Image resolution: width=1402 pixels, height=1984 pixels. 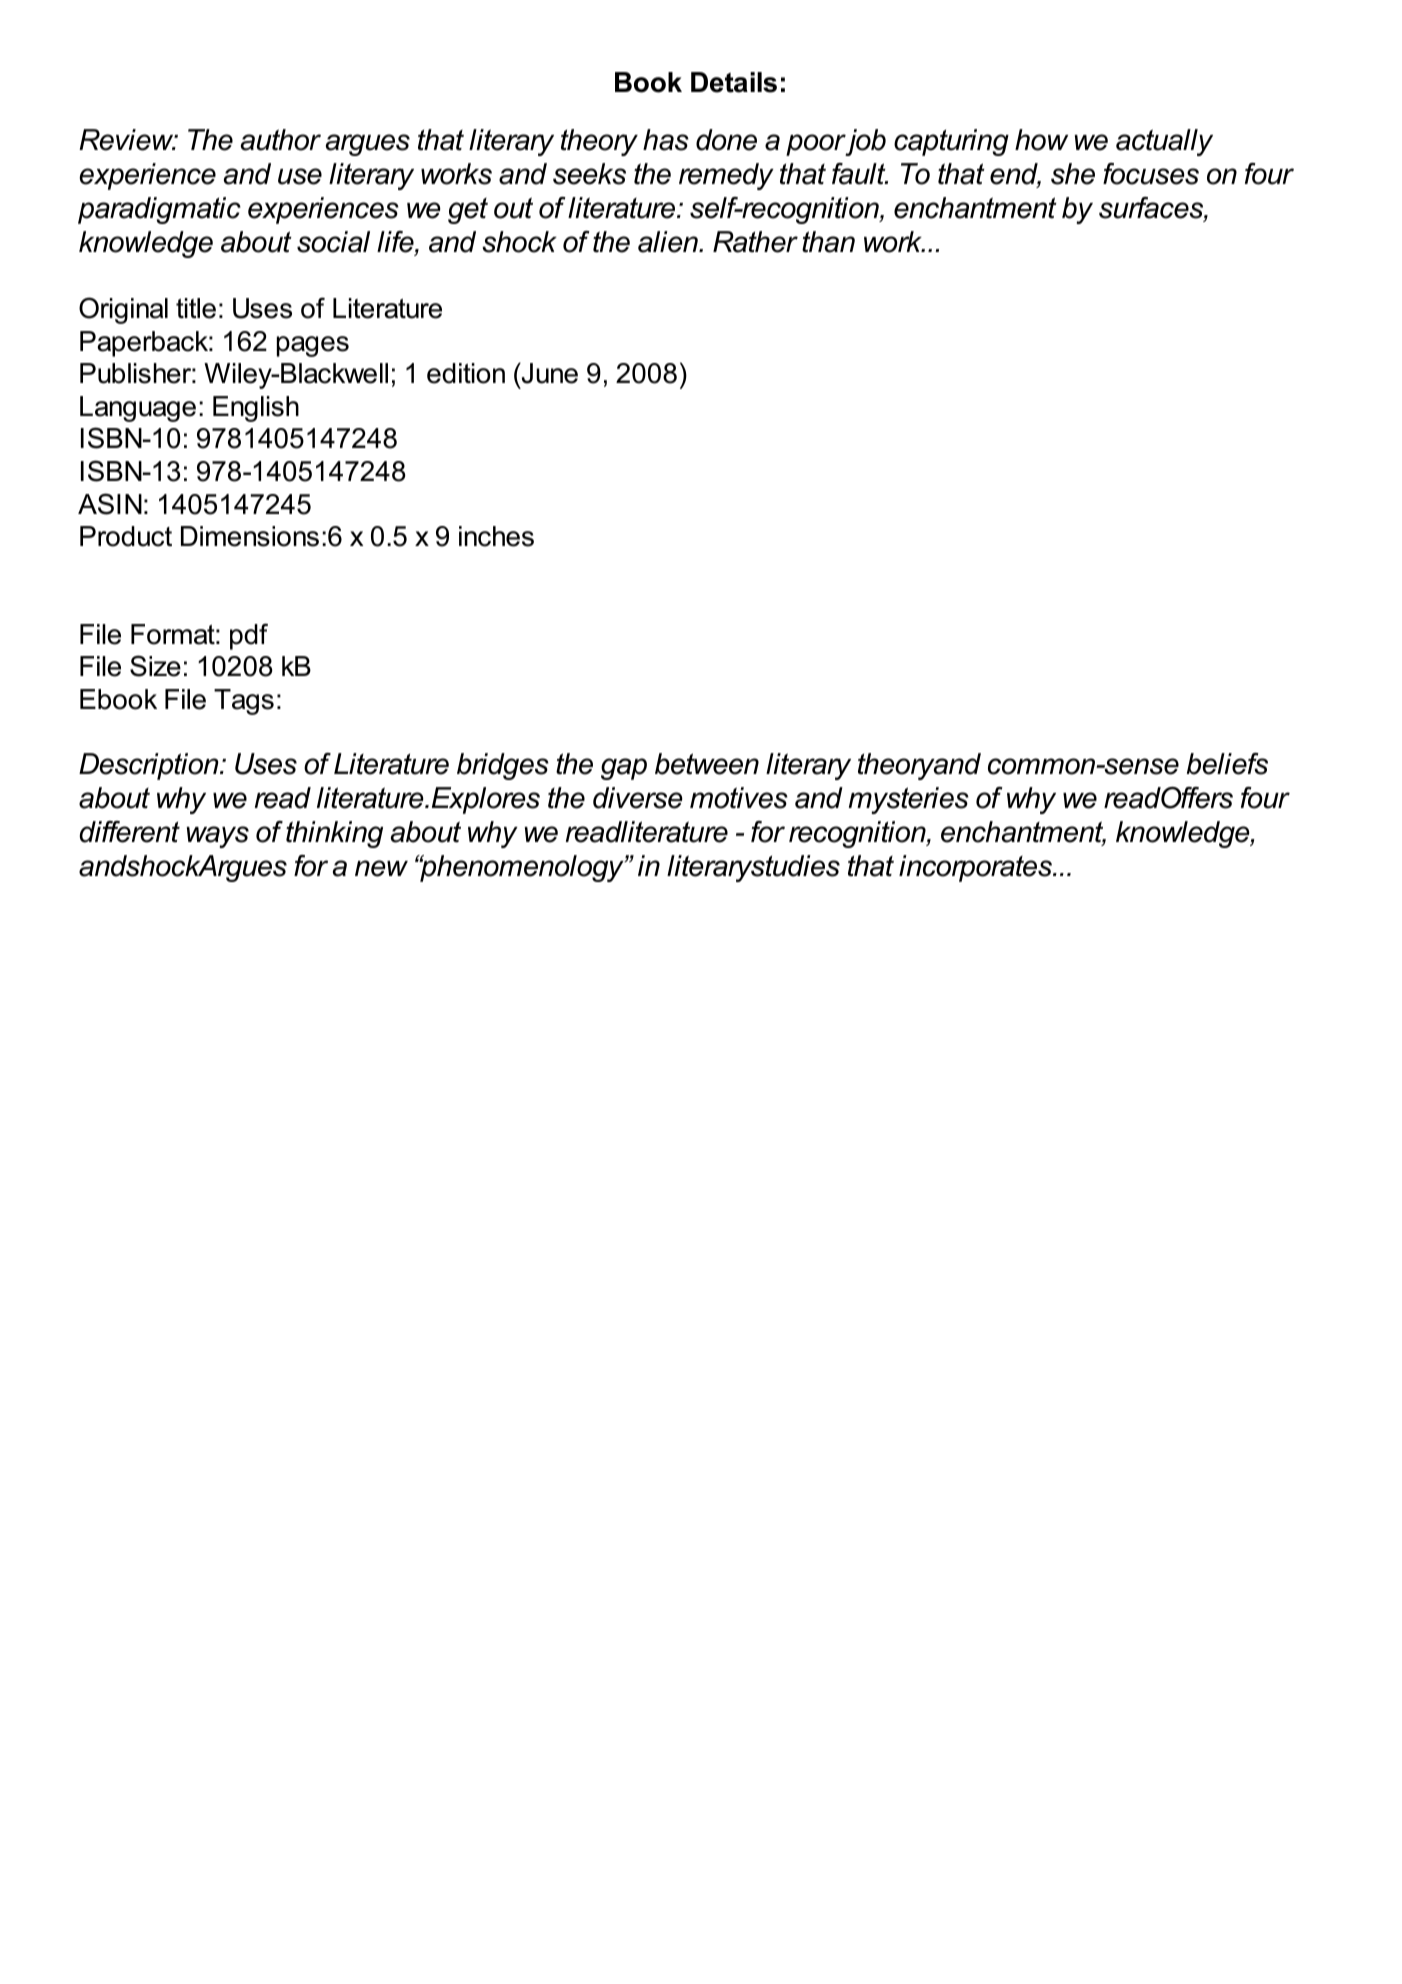 What do you see at coordinates (638, 798) in the image?
I see `diverse` at bounding box center [638, 798].
